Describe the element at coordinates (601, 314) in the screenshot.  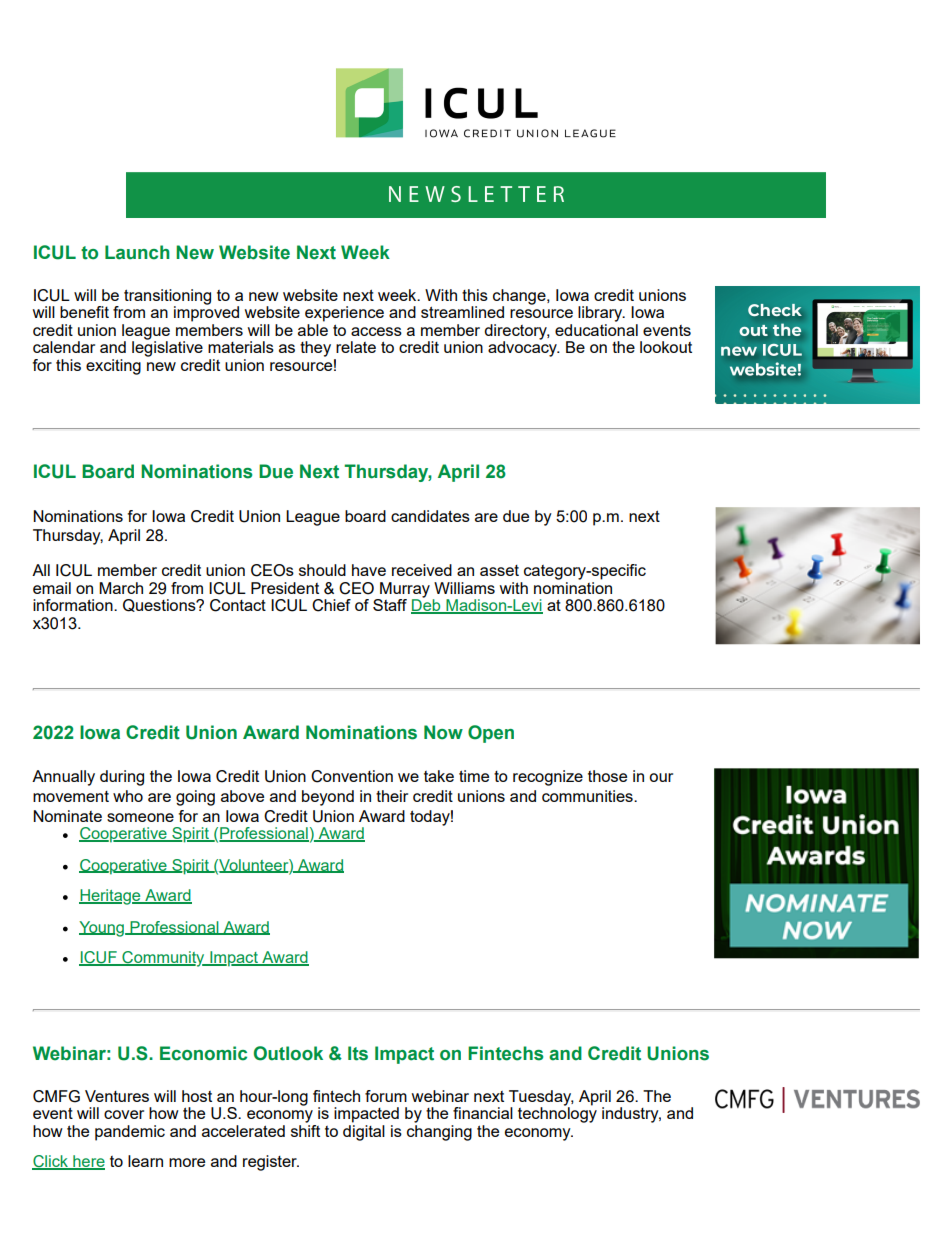
I see `library` at that location.
